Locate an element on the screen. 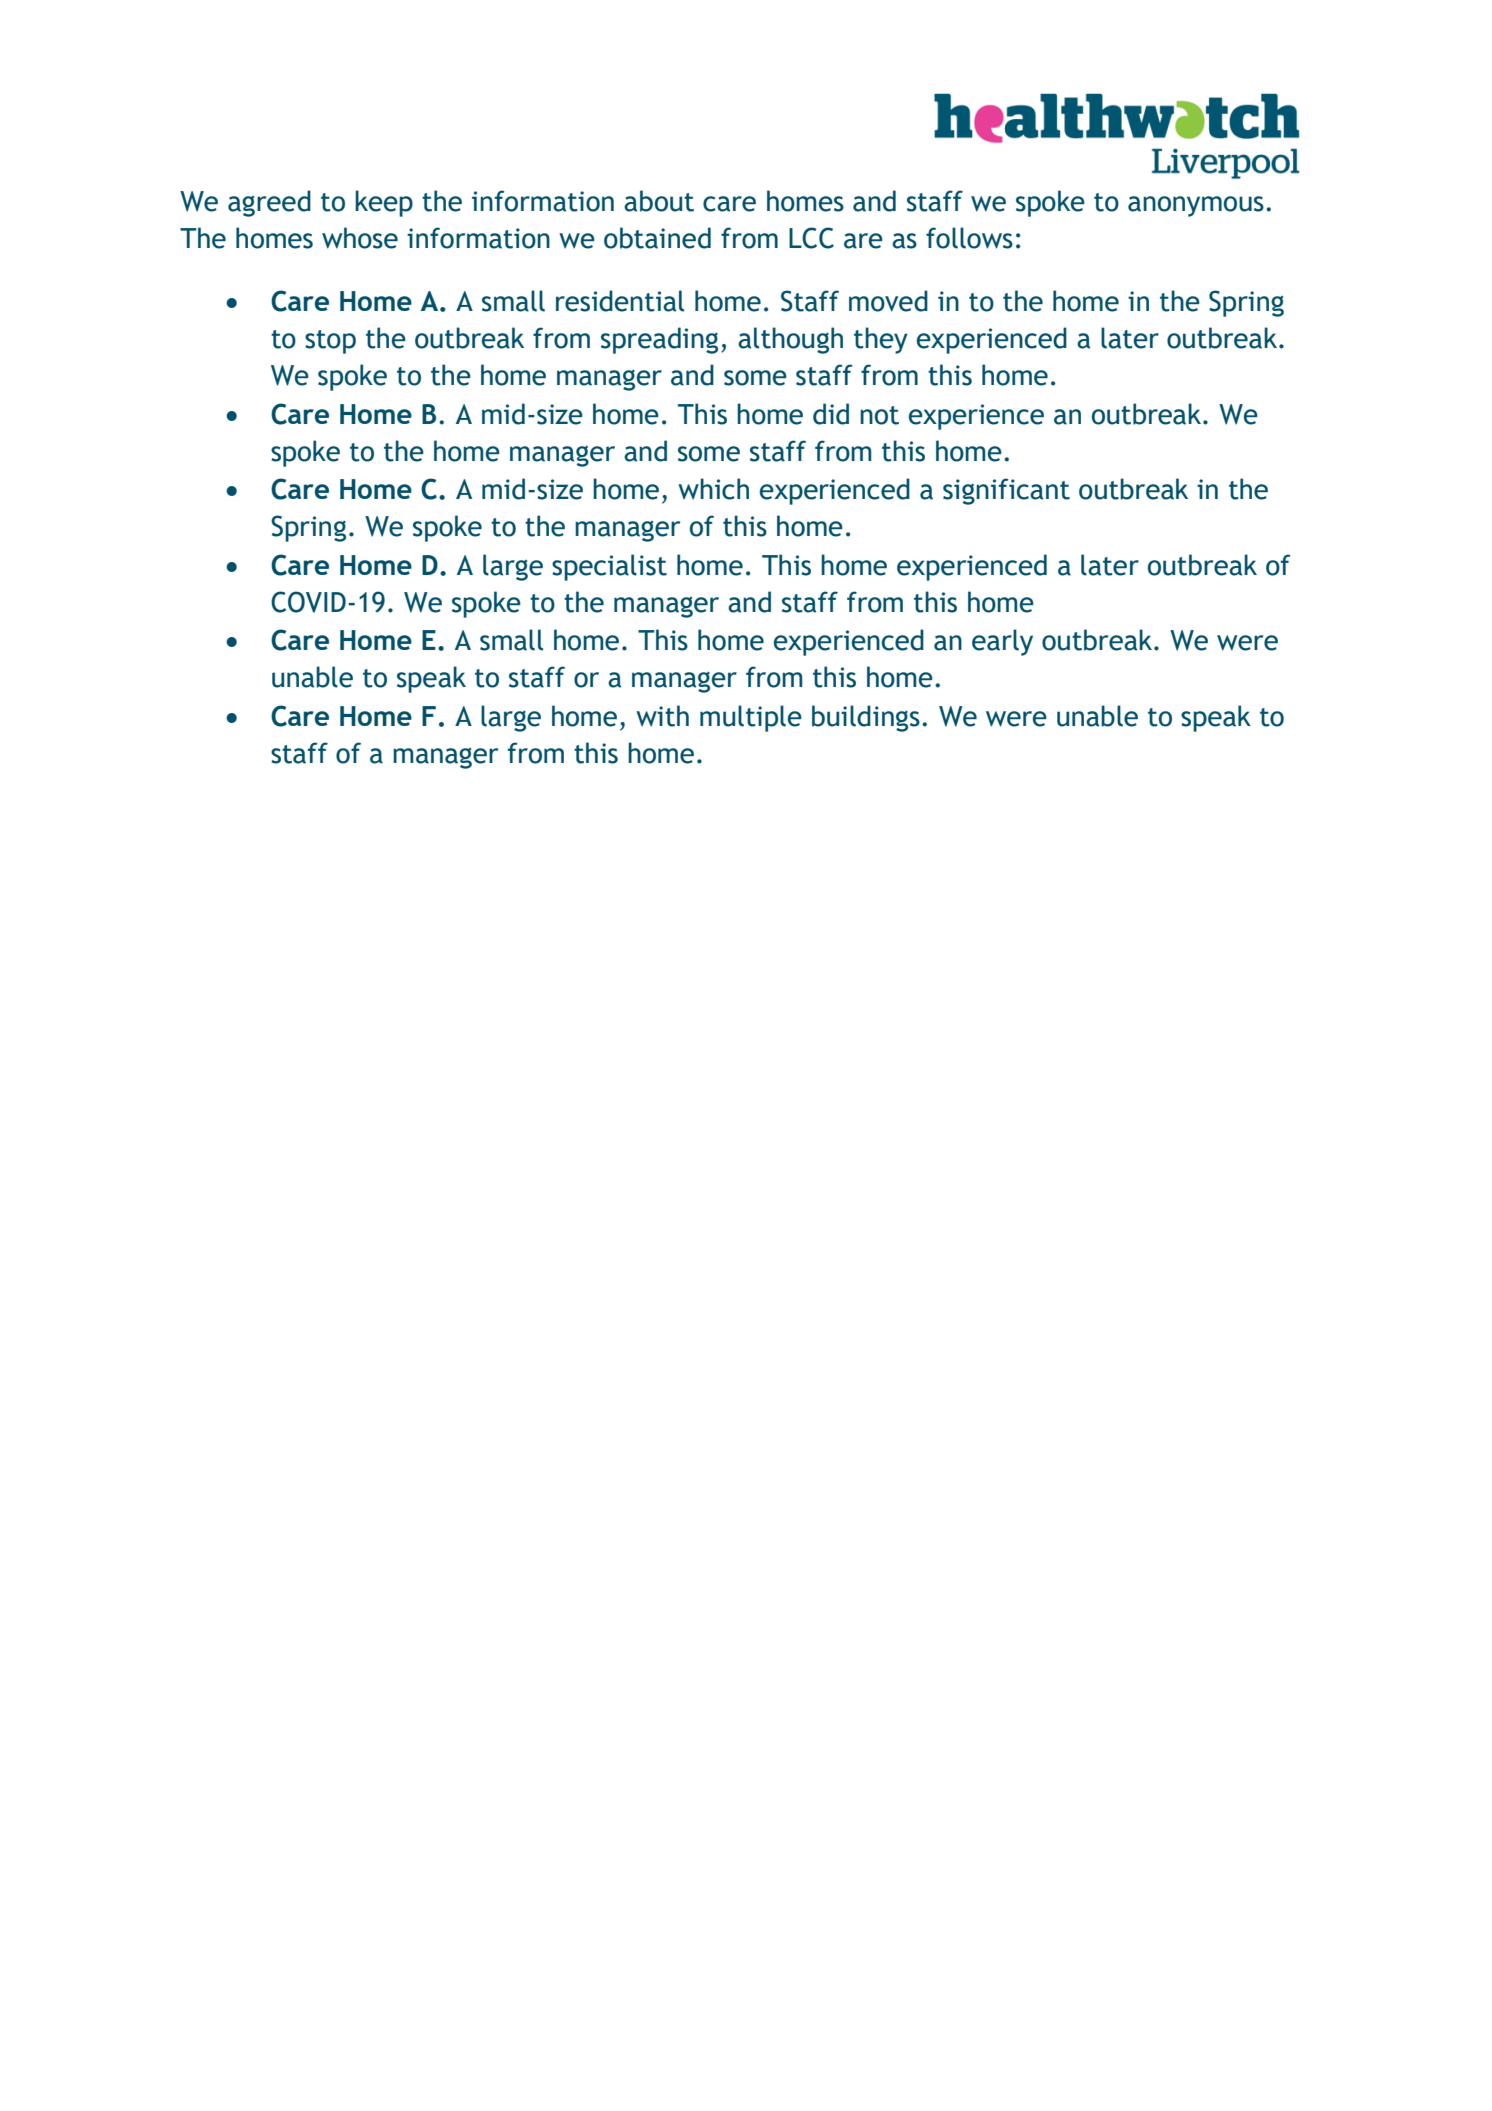 This screenshot has height=2111, width=1492. buildings is located at coordinates (866, 718).
